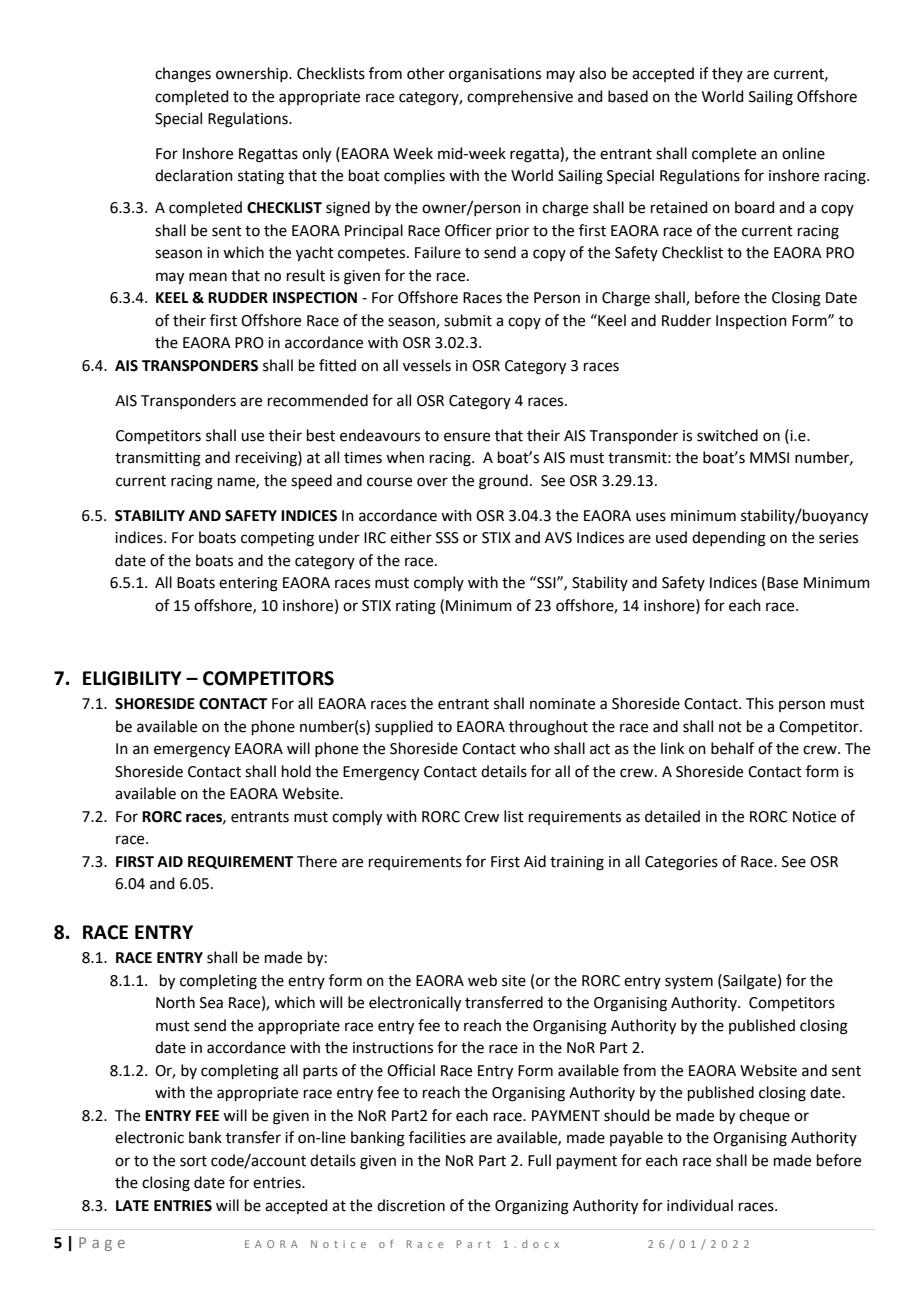 The image size is (924, 1308). I want to click on changes, so click(183, 75).
